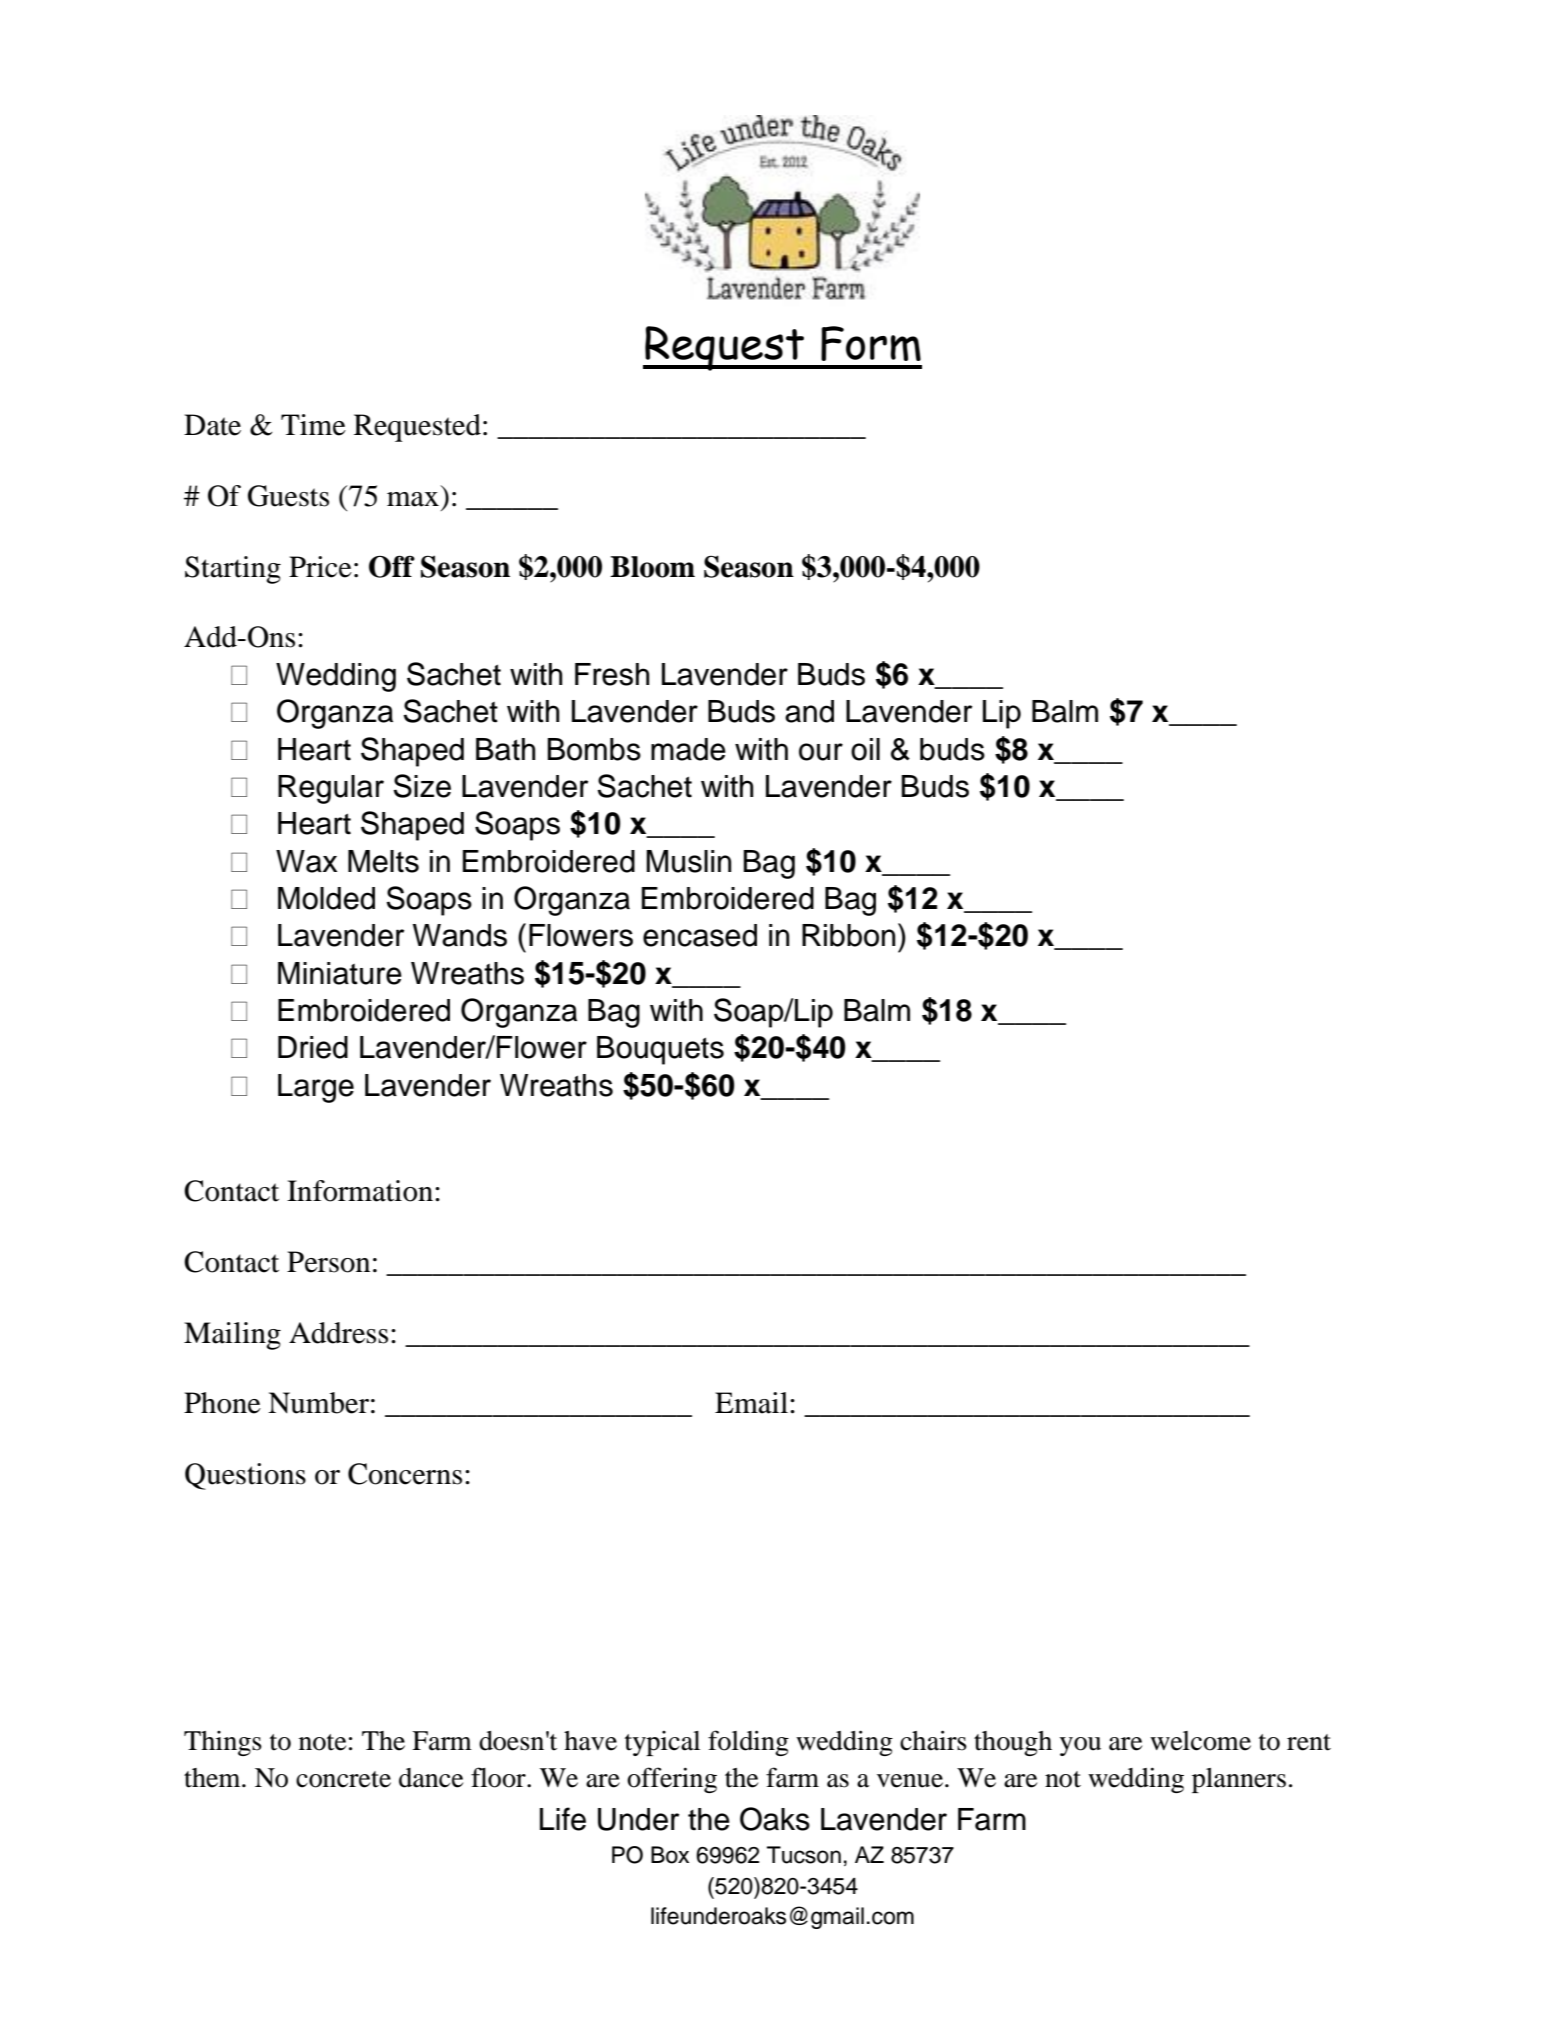 This screenshot has height=2025, width=1565. I want to click on oil, so click(865, 749).
